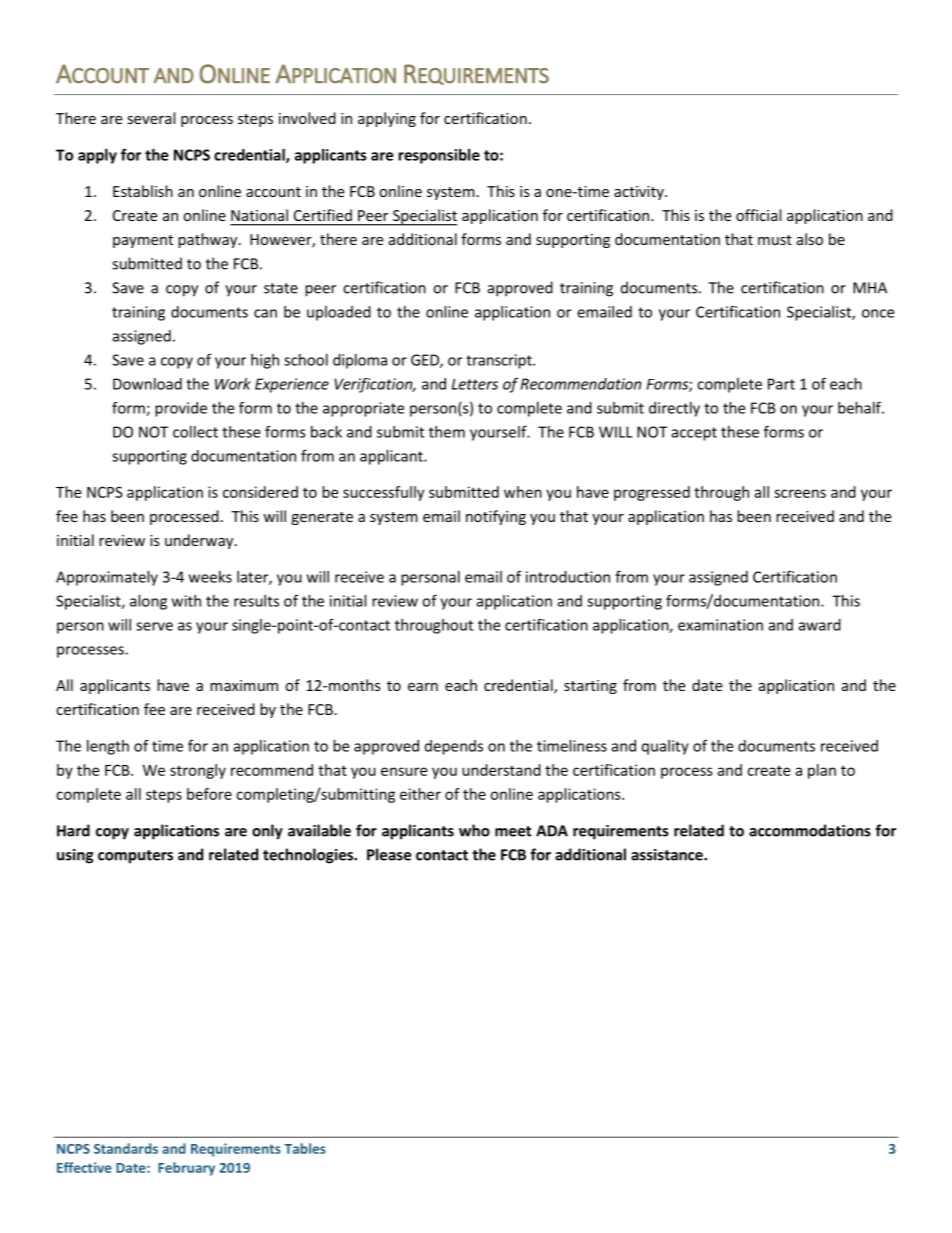  Describe the element at coordinates (151, 118) in the page. I see `several` at that location.
